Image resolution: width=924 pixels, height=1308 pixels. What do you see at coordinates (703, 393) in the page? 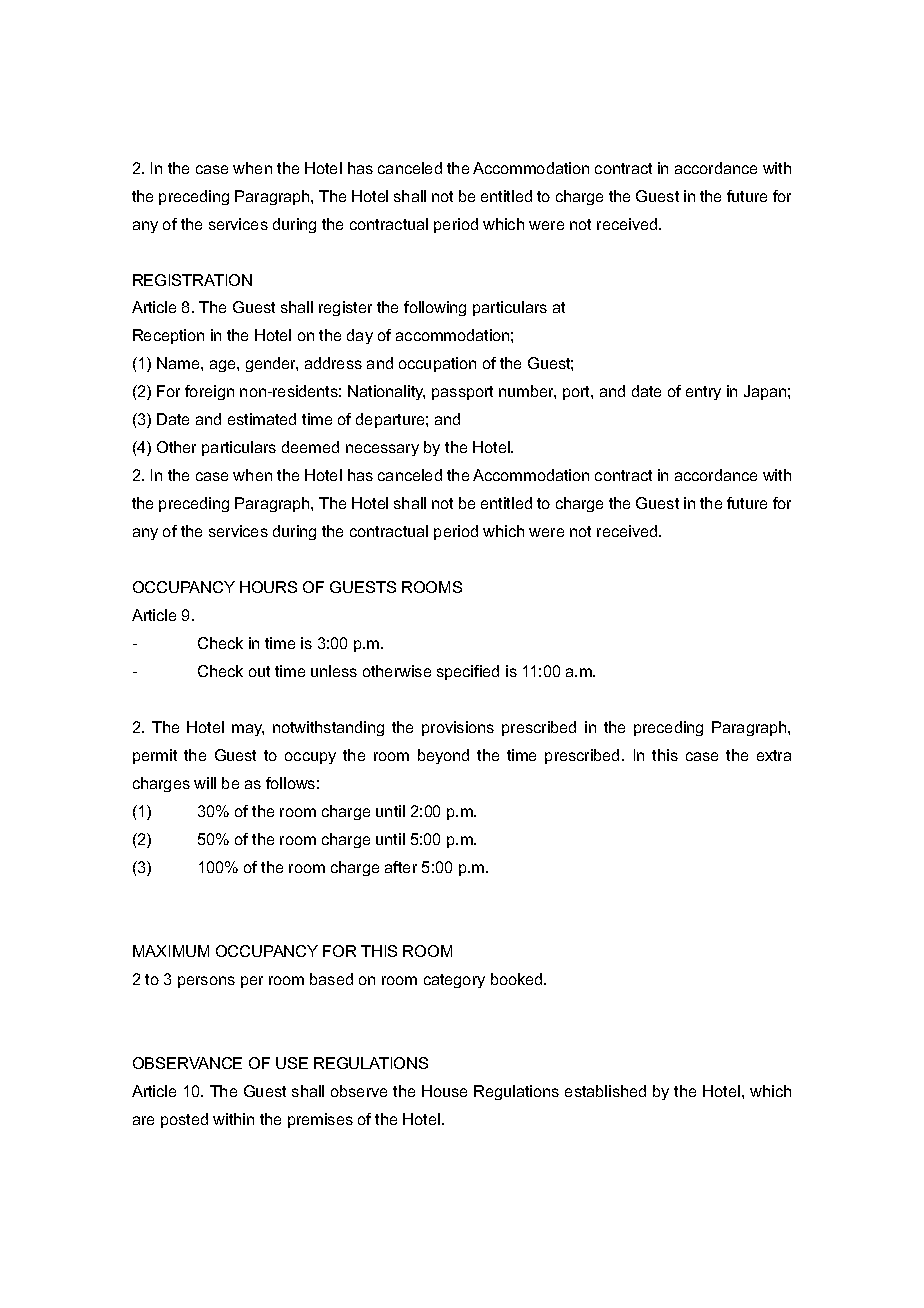
I see `entry` at bounding box center [703, 393].
